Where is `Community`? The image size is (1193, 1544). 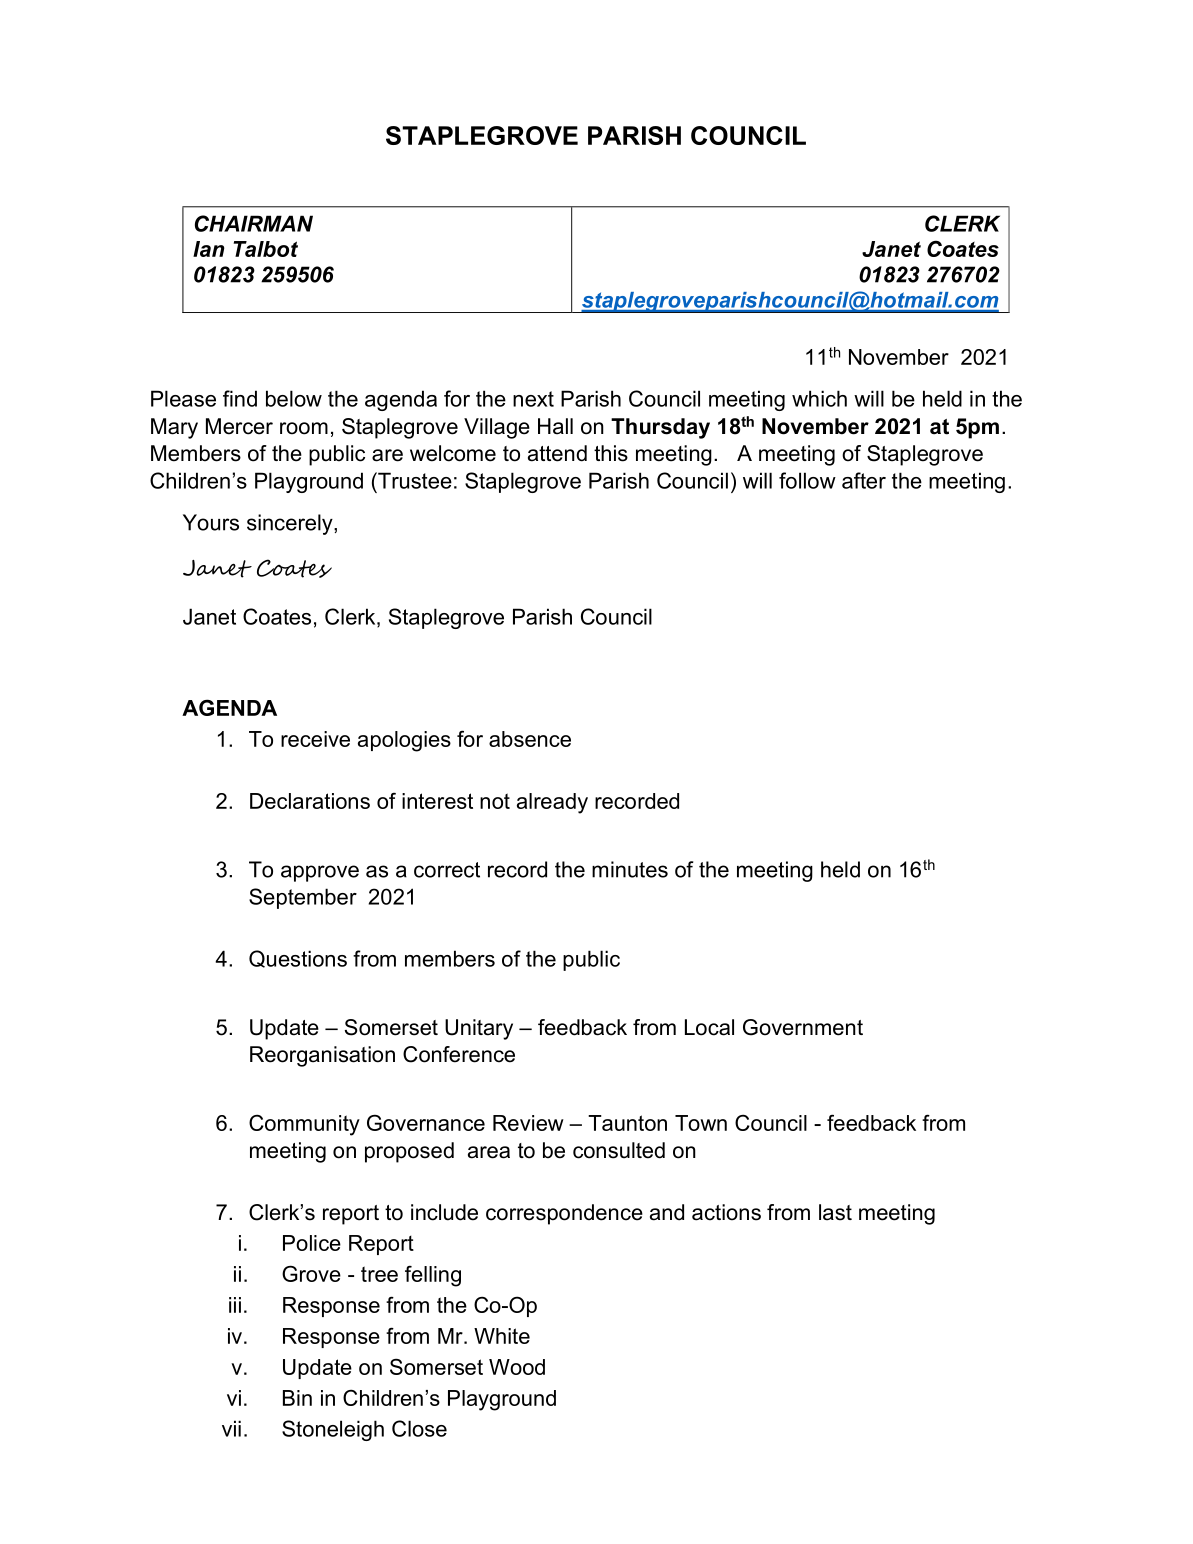
Community is located at coordinates (304, 1125).
